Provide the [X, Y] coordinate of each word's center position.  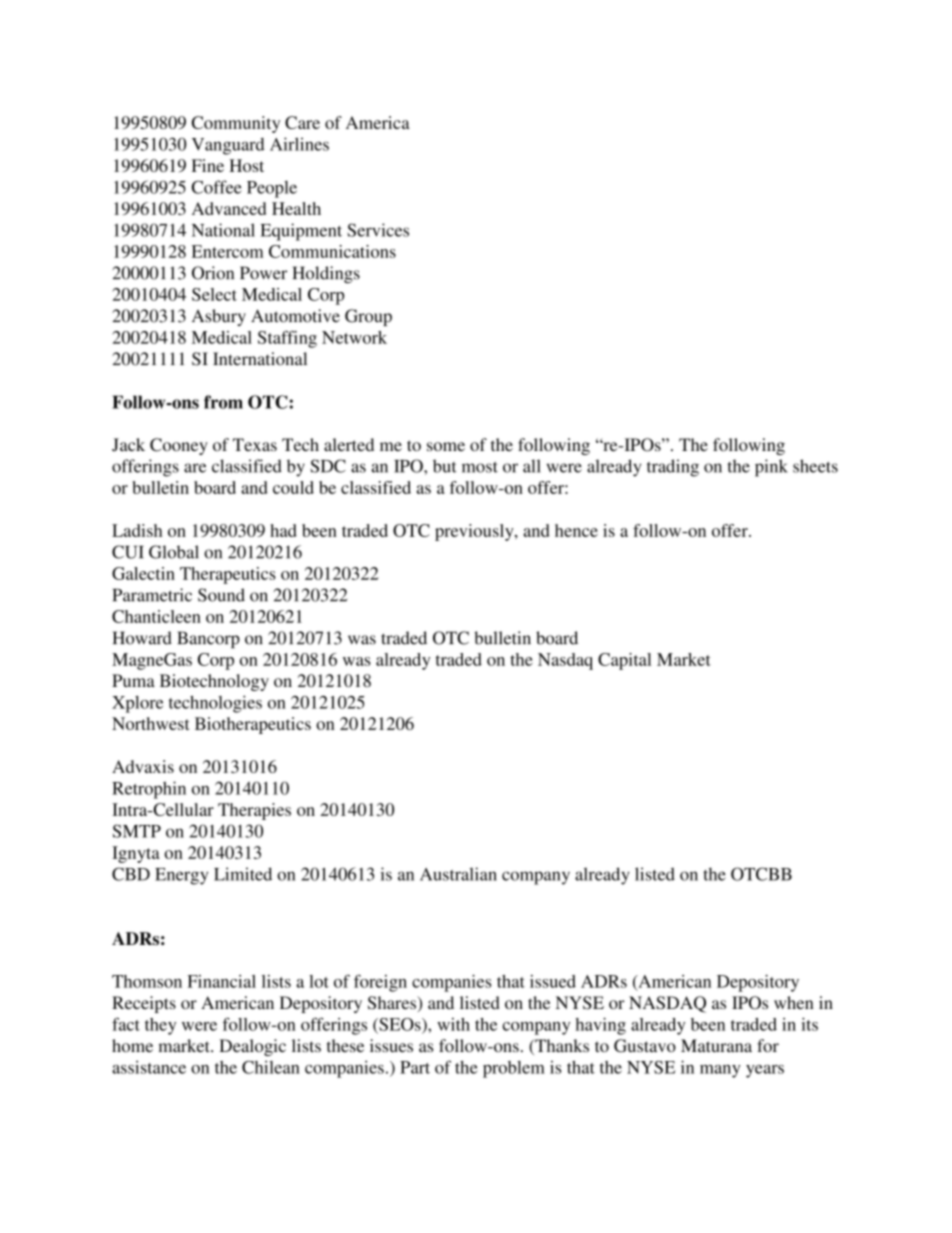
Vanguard [228, 146]
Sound [221, 595]
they [160, 1026]
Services [378, 230]
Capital [624, 661]
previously [475, 532]
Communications [332, 251]
